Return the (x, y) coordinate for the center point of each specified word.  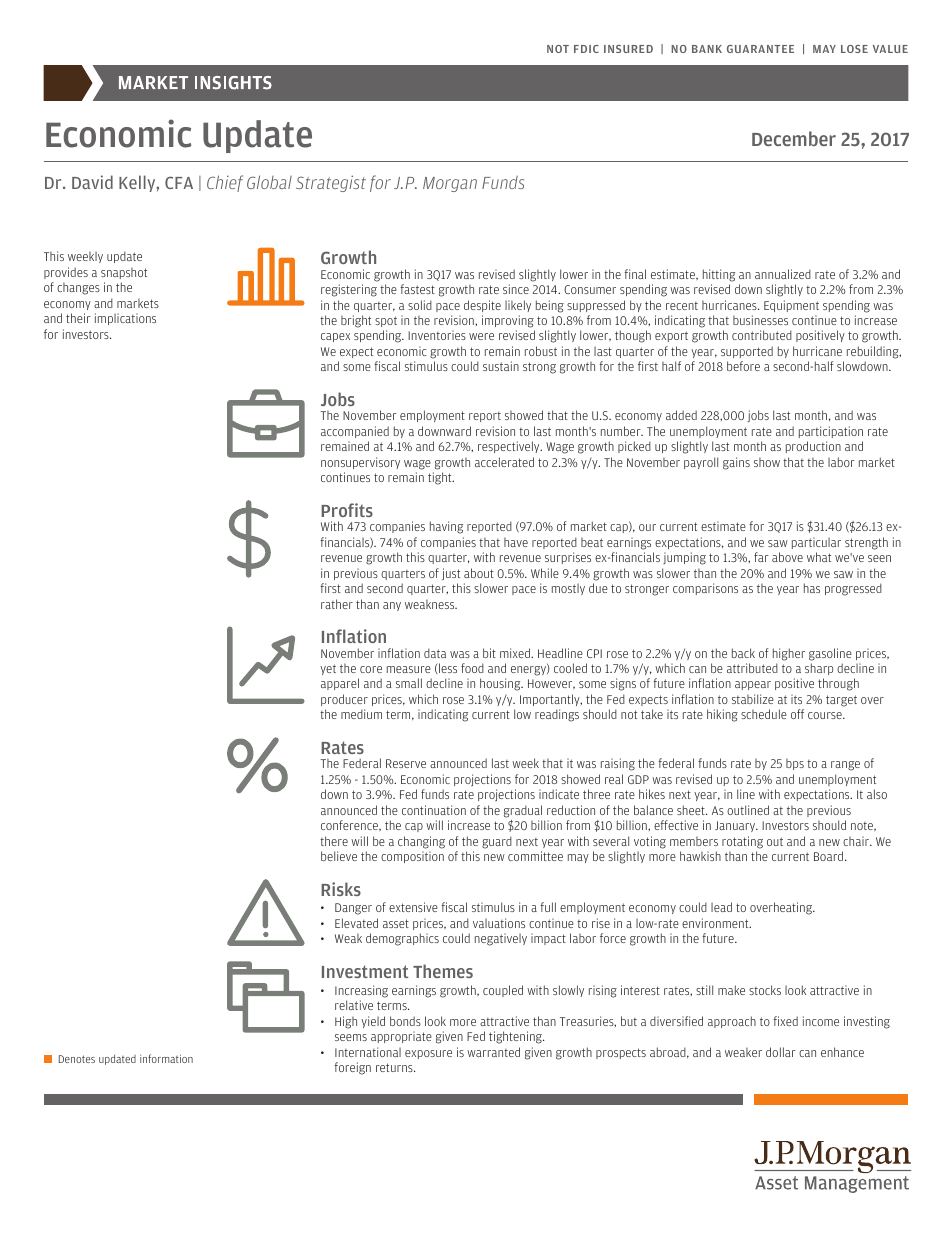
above (787, 557)
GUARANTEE (760, 49)
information (166, 1058)
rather (337, 604)
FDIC (586, 49)
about (479, 573)
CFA (179, 182)
